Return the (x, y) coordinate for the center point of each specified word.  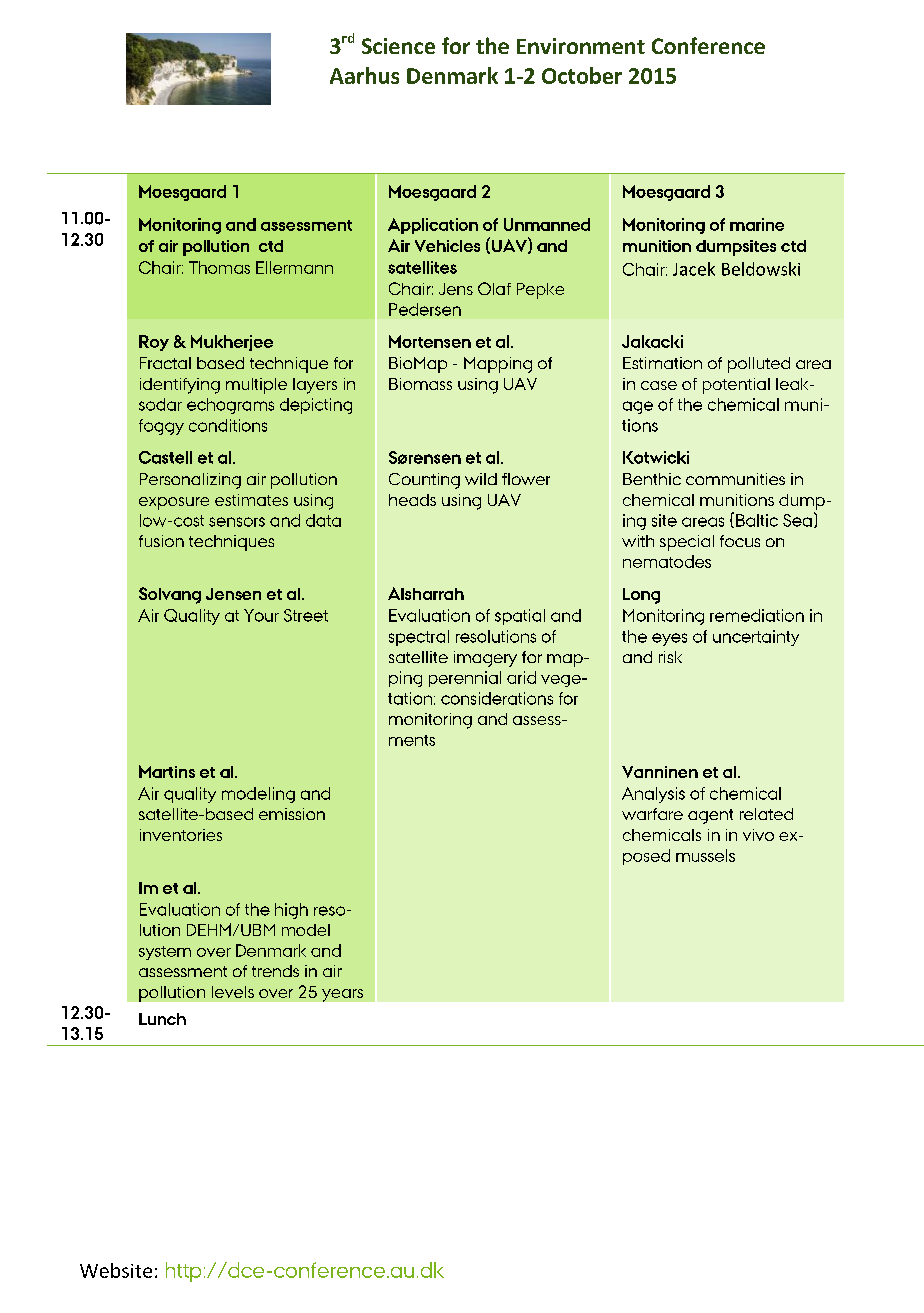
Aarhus (364, 75)
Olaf (494, 288)
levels (233, 992)
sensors (237, 522)
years (342, 995)
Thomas (219, 267)
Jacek (694, 269)
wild (481, 479)
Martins (167, 771)
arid (521, 677)
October (582, 75)
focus (740, 541)
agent (710, 816)
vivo (758, 835)
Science (398, 46)
